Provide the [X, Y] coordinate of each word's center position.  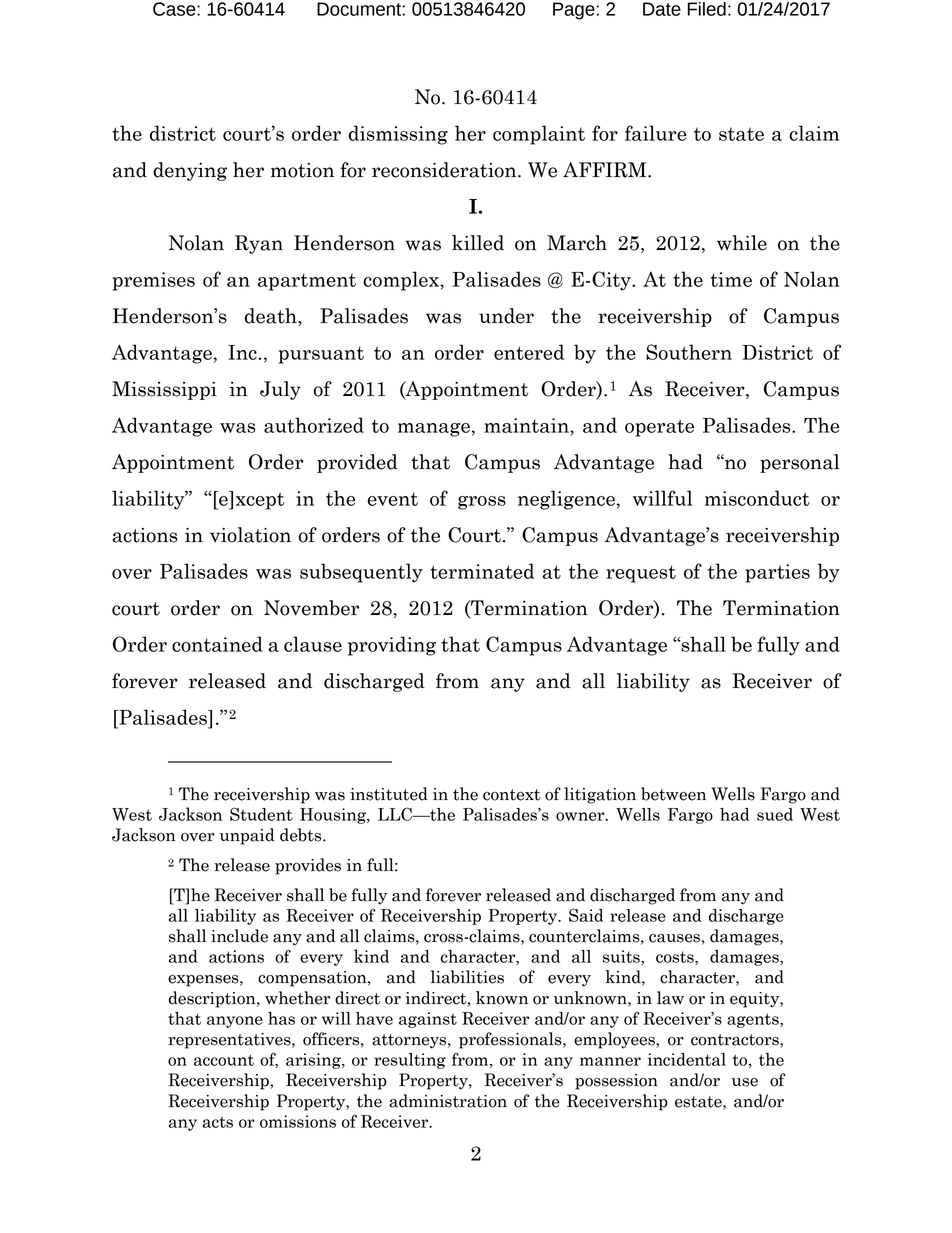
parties [777, 573]
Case [175, 9]
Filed [706, 9]
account [224, 1060]
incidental [686, 1059]
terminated [482, 571]
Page [575, 11]
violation [250, 535]
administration [448, 1101]
